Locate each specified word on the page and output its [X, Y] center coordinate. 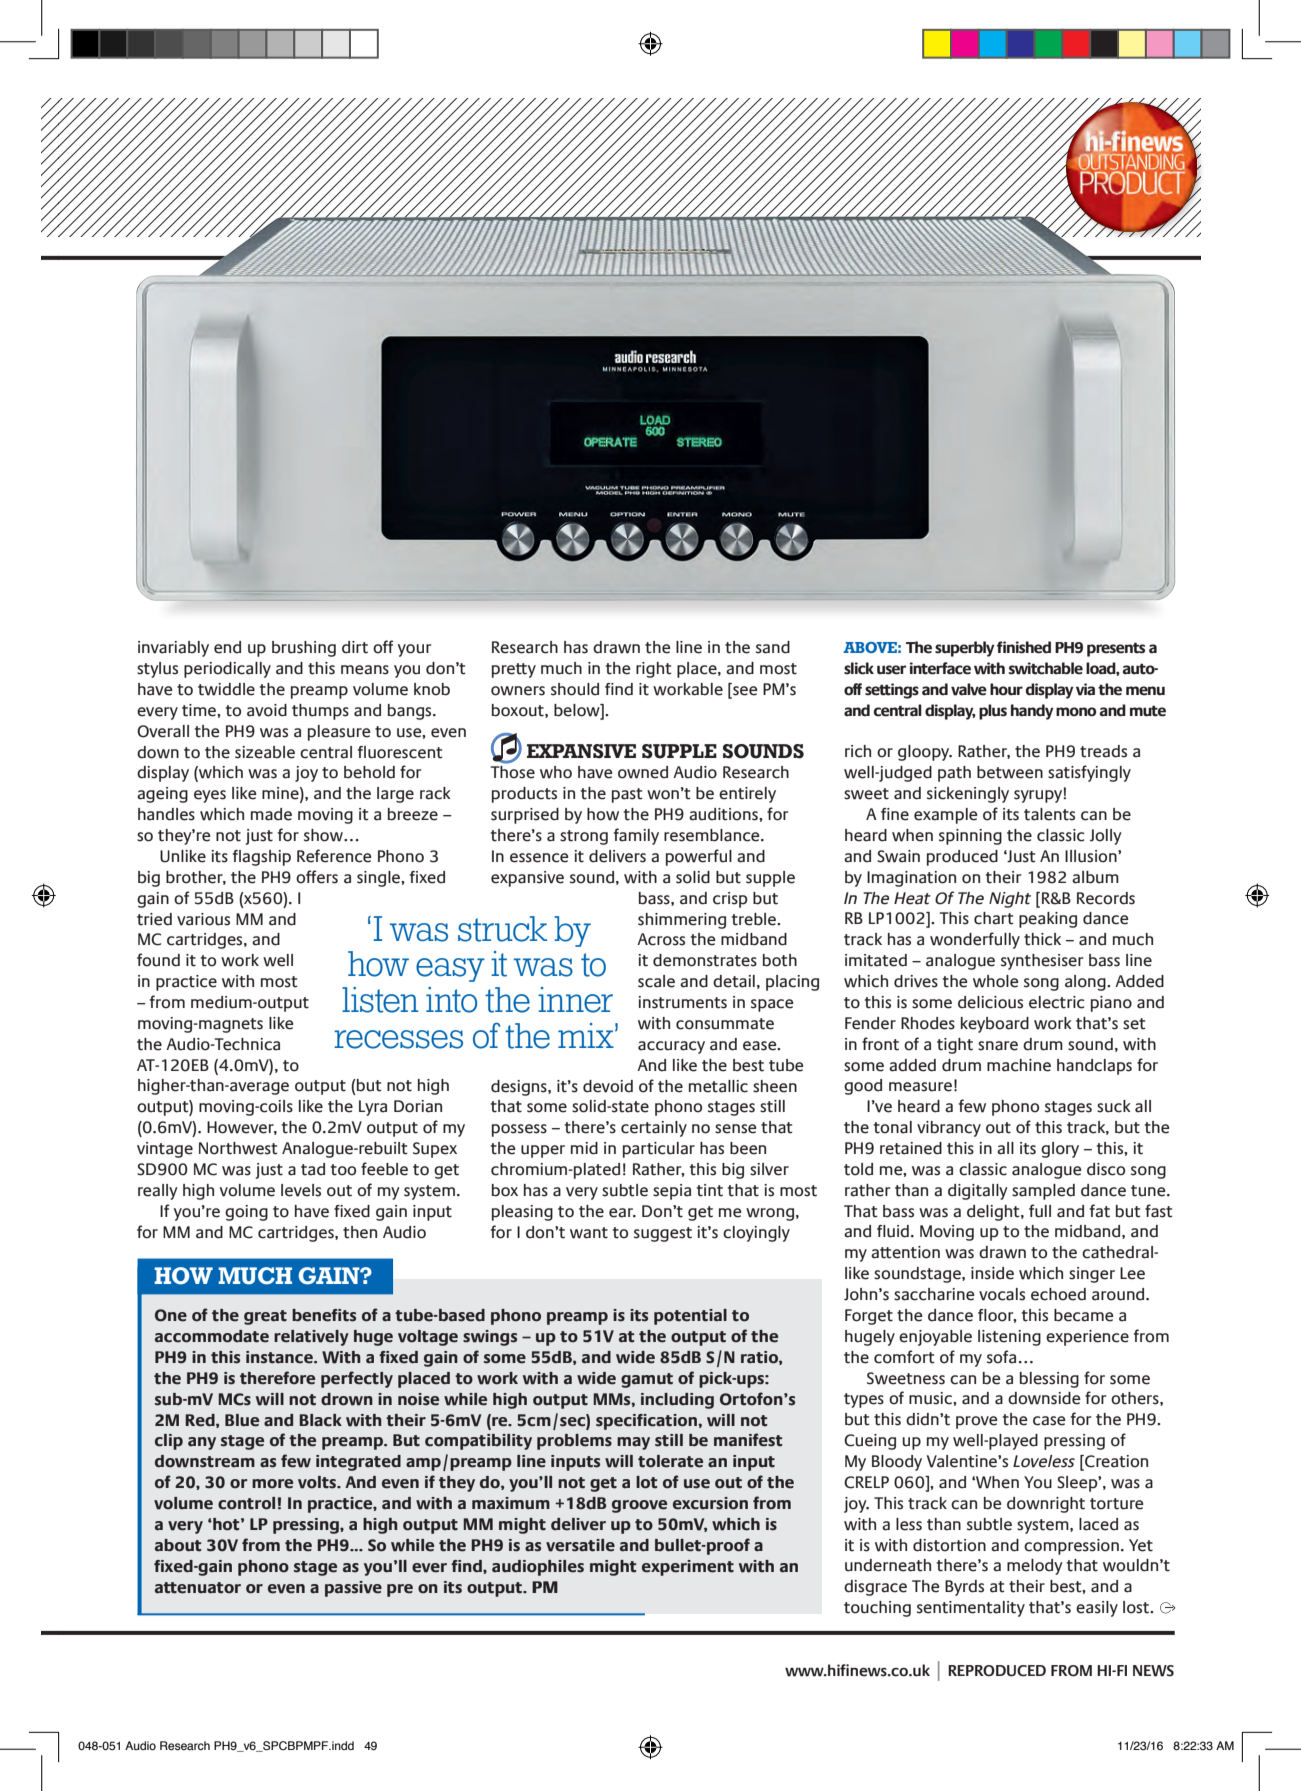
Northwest [238, 1148]
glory [1060, 1150]
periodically [227, 670]
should [575, 689]
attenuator [198, 1588]
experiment [688, 1568]
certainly [654, 1129]
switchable [1045, 668]
